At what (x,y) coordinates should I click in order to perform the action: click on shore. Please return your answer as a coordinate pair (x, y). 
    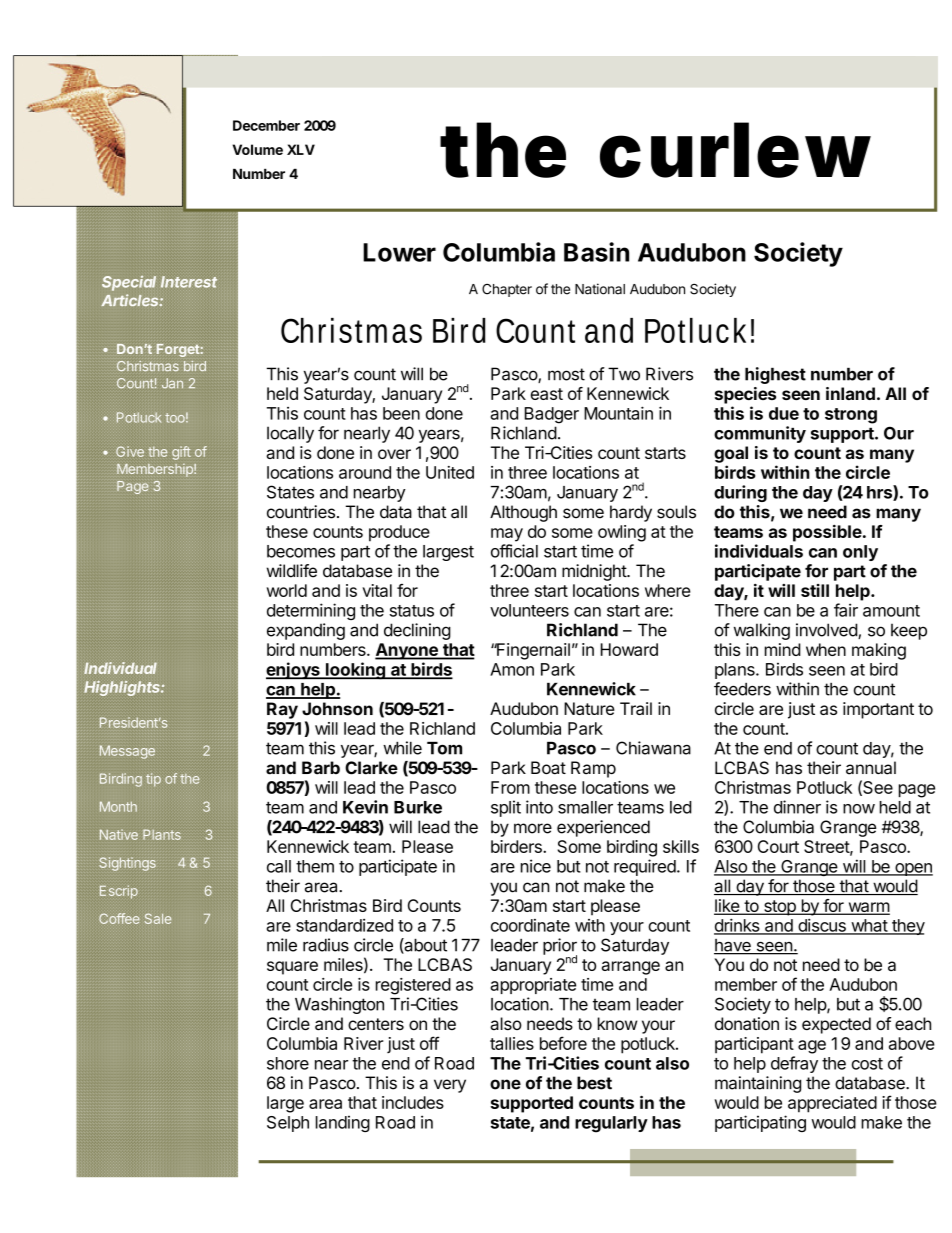
    Looking at the image, I should click on (288, 1063).
